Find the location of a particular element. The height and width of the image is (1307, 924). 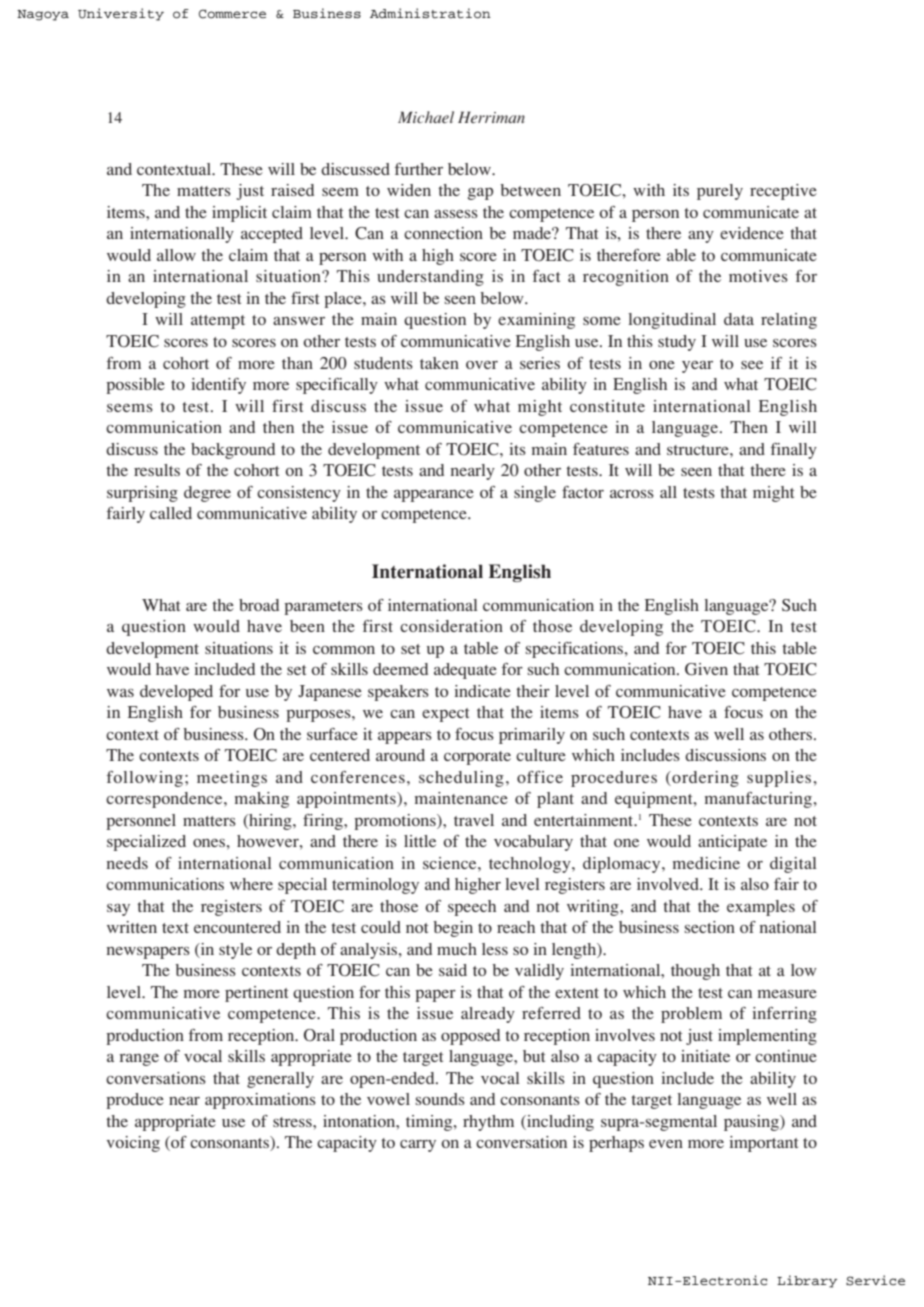

University is located at coordinates (121, 14).
